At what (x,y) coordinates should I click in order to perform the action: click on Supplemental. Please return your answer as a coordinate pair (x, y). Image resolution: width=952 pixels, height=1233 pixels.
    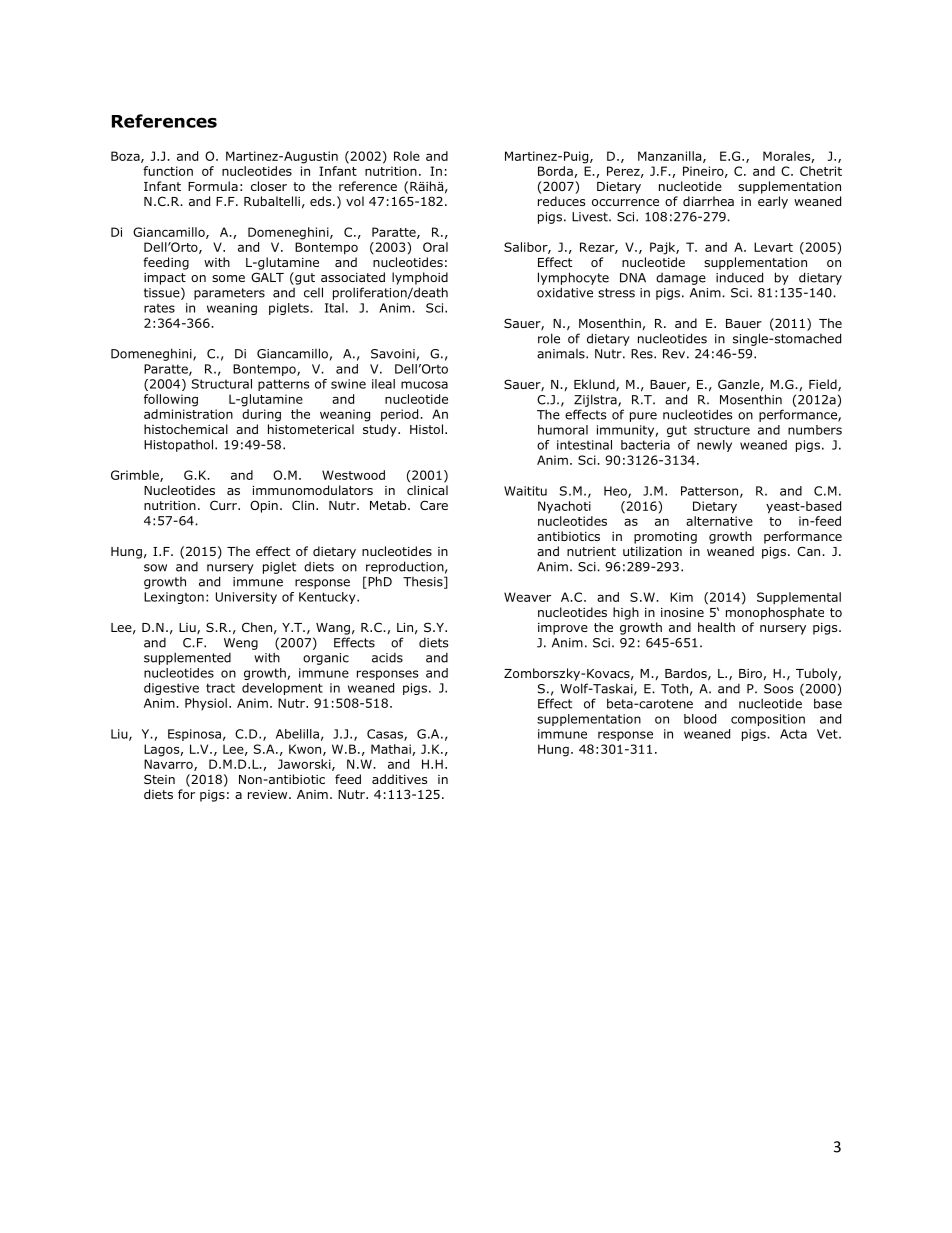
    Looking at the image, I should click on (799, 598).
